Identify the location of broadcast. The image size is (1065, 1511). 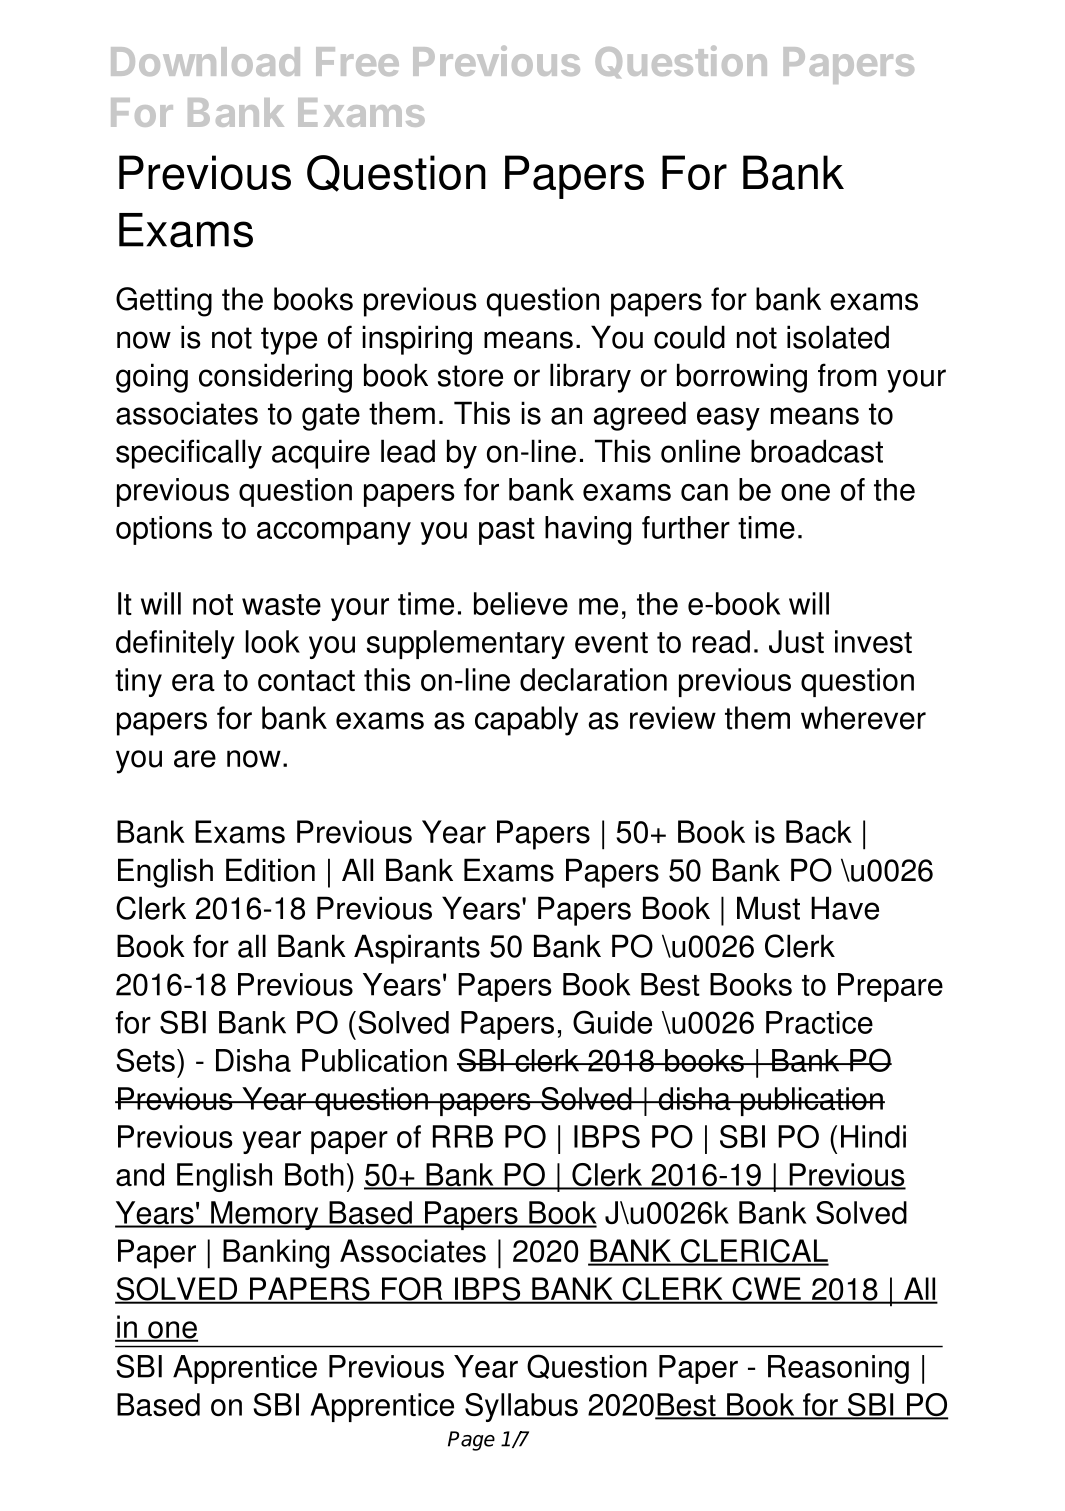
(817, 451).
